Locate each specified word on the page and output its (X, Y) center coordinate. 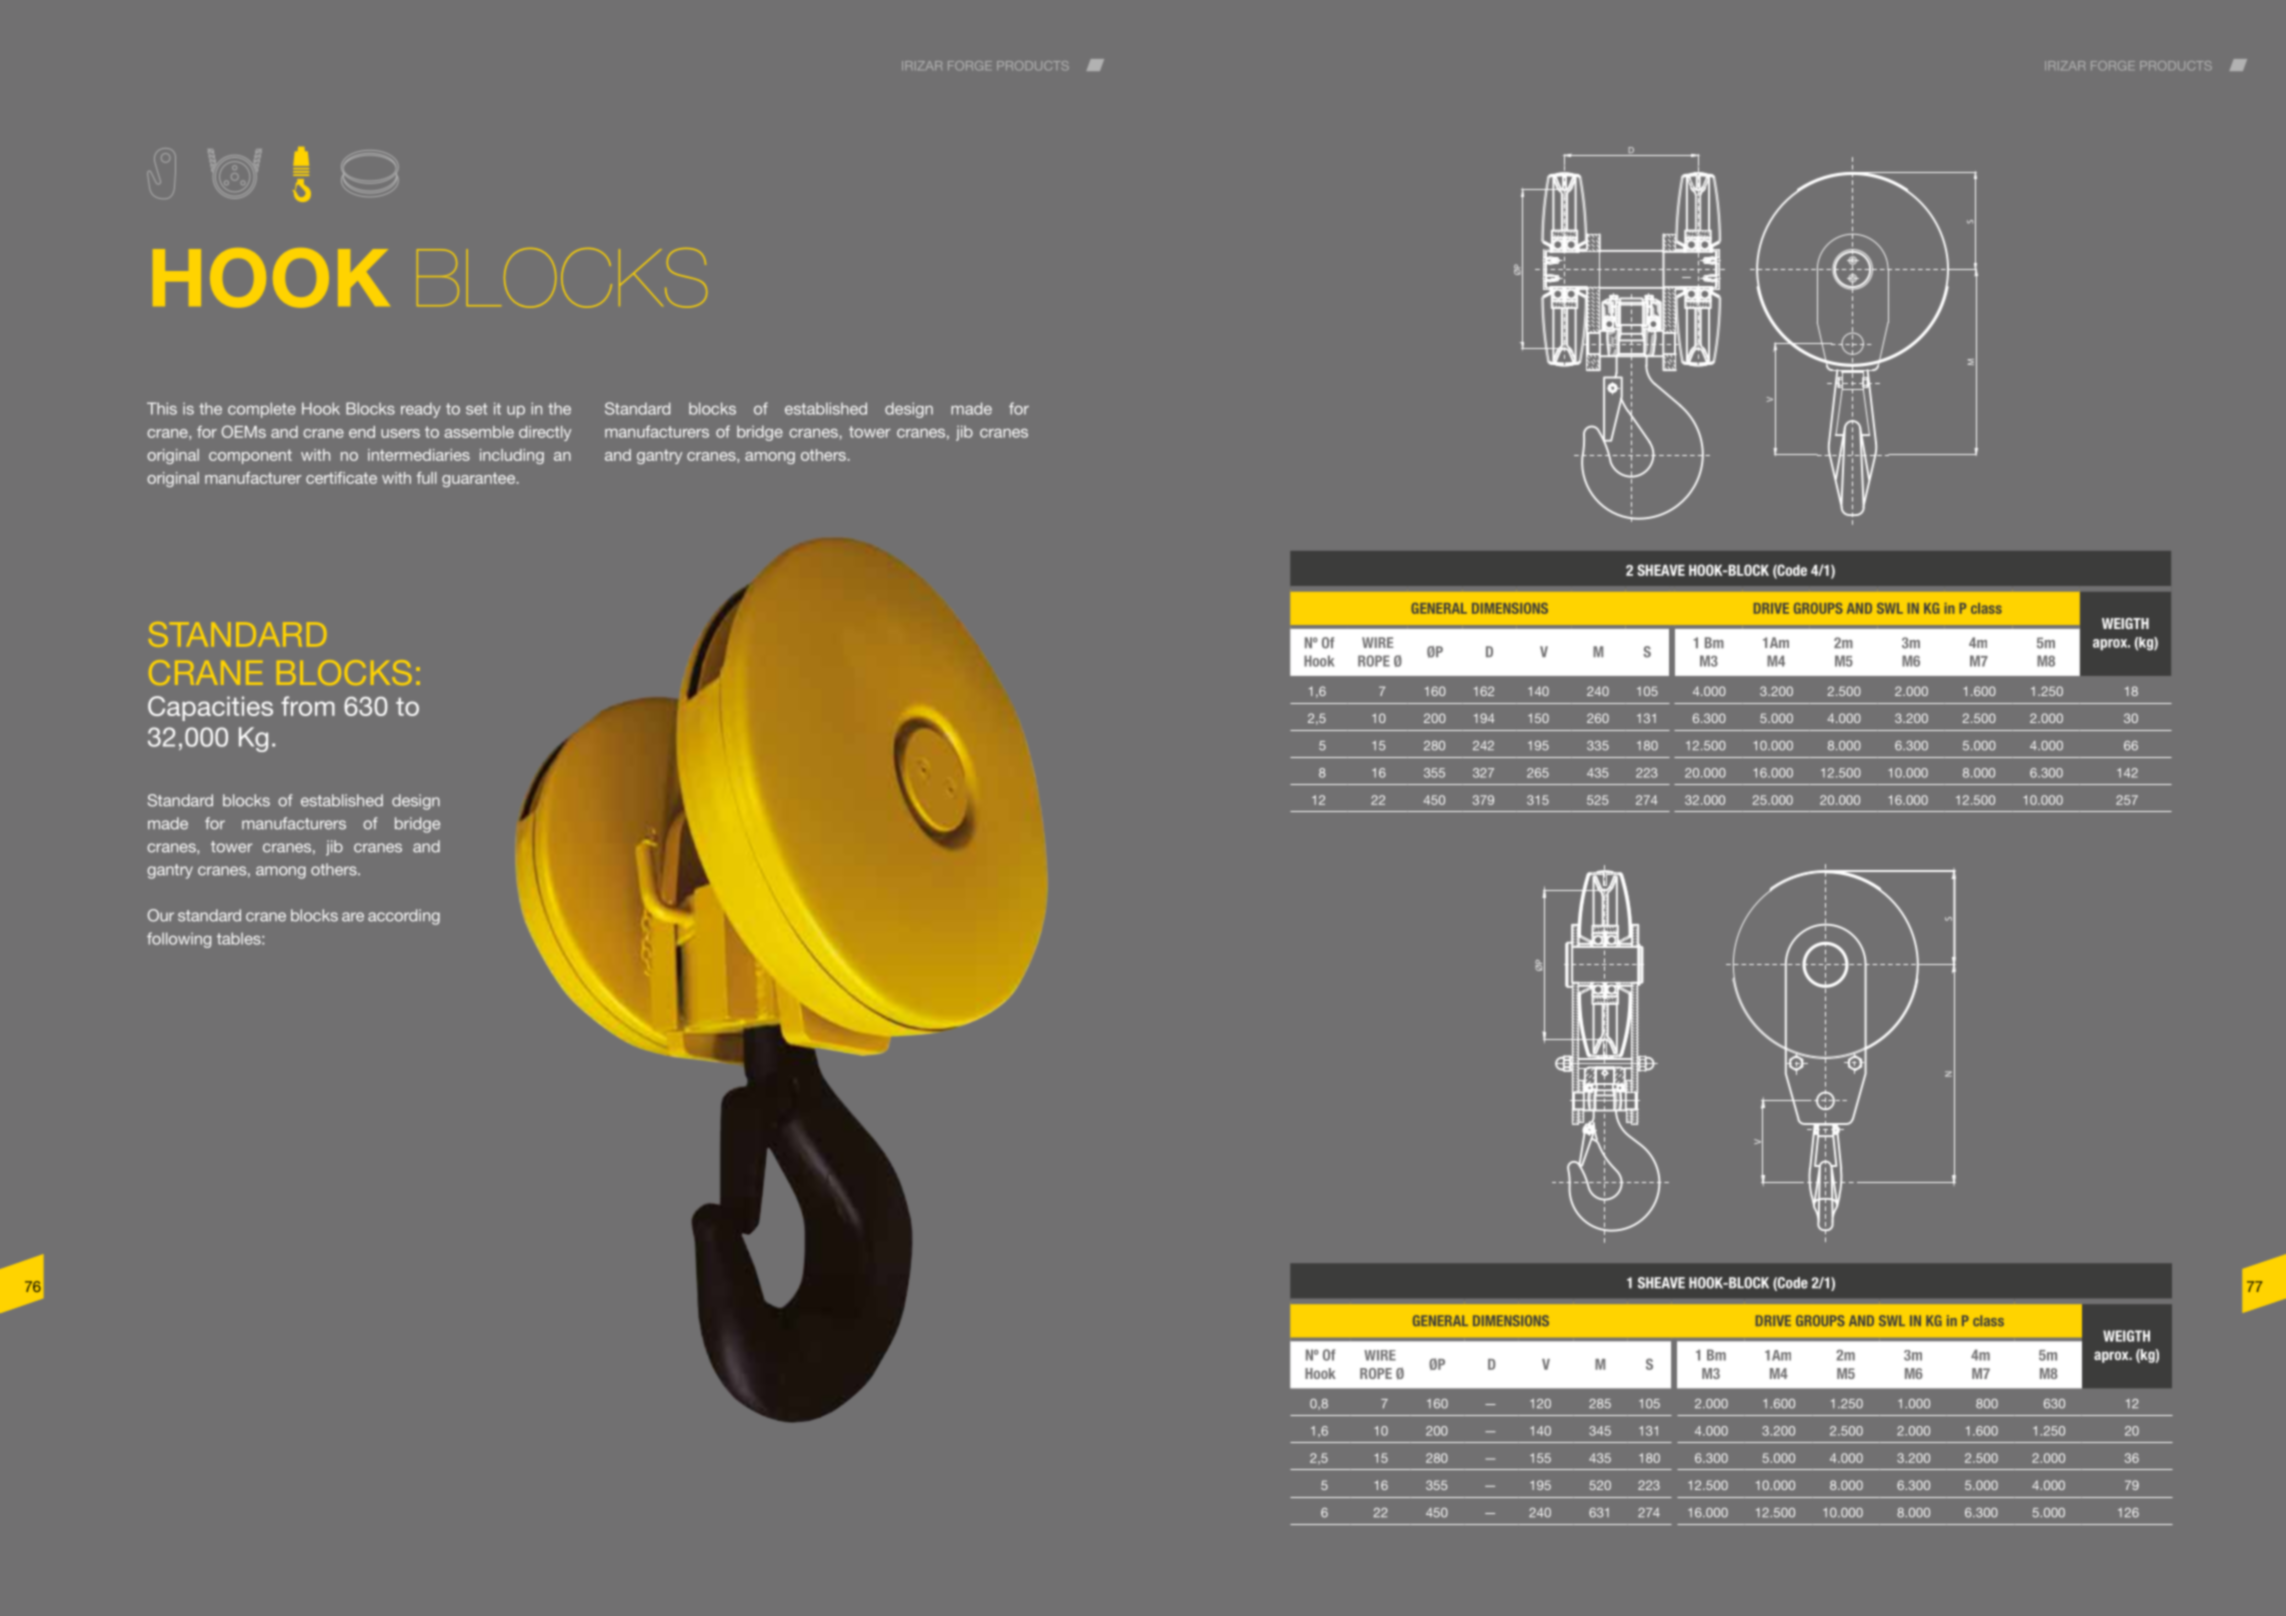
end (362, 432)
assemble (479, 432)
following (179, 940)
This (162, 408)
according (404, 917)
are (353, 917)
